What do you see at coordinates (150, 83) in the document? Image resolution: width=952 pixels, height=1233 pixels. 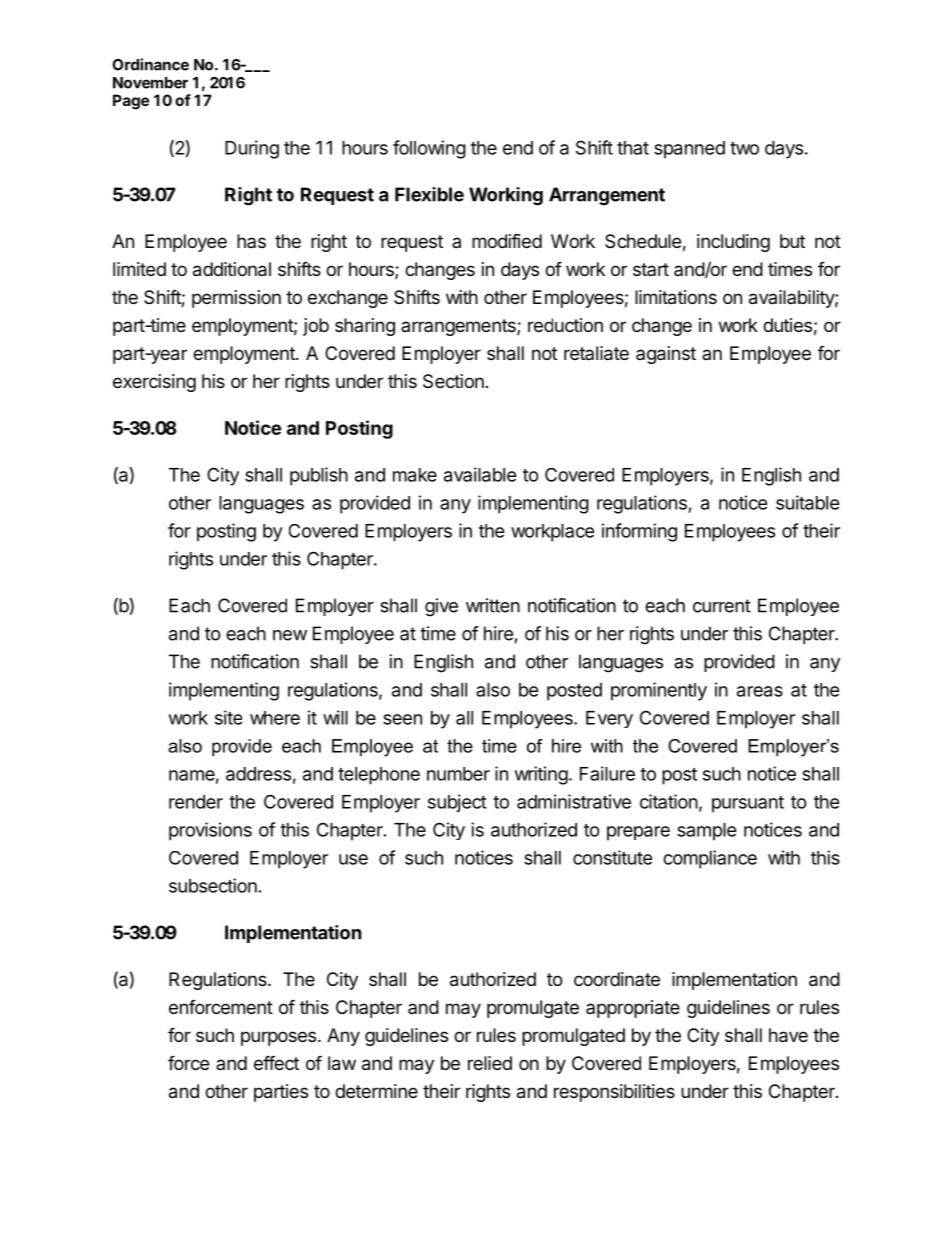 I see `November` at bounding box center [150, 83].
